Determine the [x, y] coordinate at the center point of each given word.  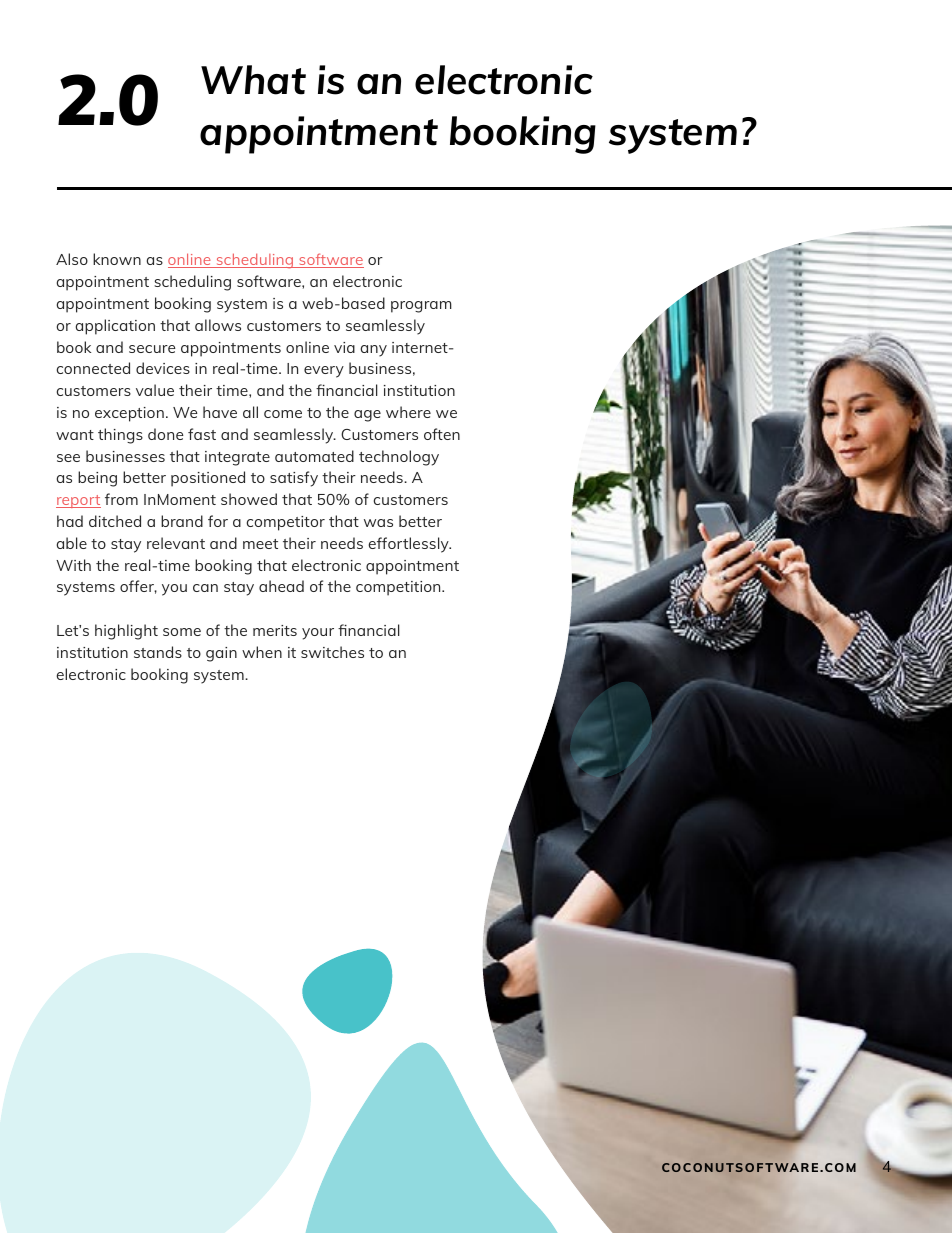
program [421, 307]
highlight [126, 632]
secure [152, 349]
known [117, 259]
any [374, 351]
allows [218, 325]
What [253, 80]
